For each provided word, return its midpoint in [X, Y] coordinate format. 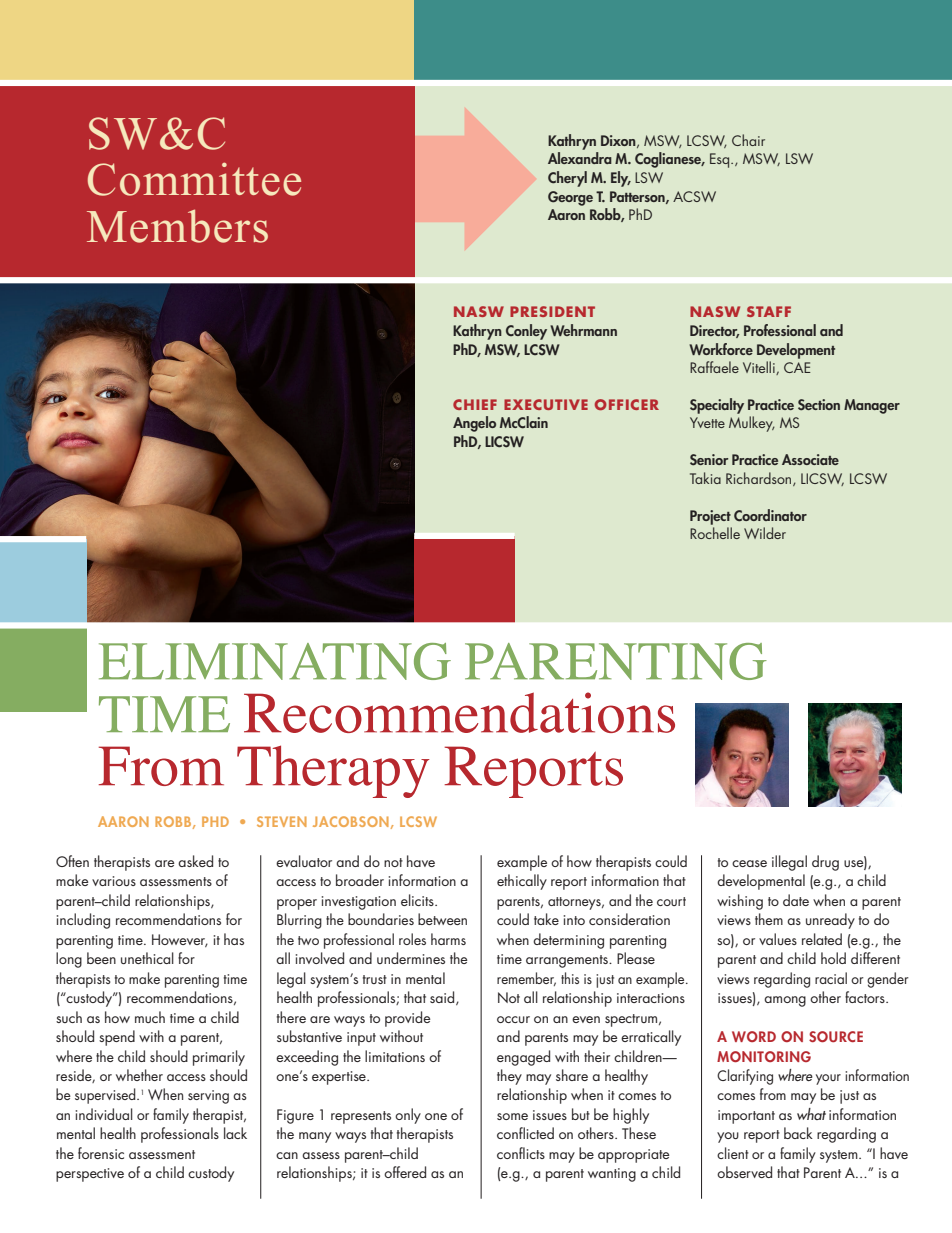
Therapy [333, 771]
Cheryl [567, 179]
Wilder [765, 533]
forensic [101, 1153]
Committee [194, 179]
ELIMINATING [275, 661]
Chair [748, 140]
